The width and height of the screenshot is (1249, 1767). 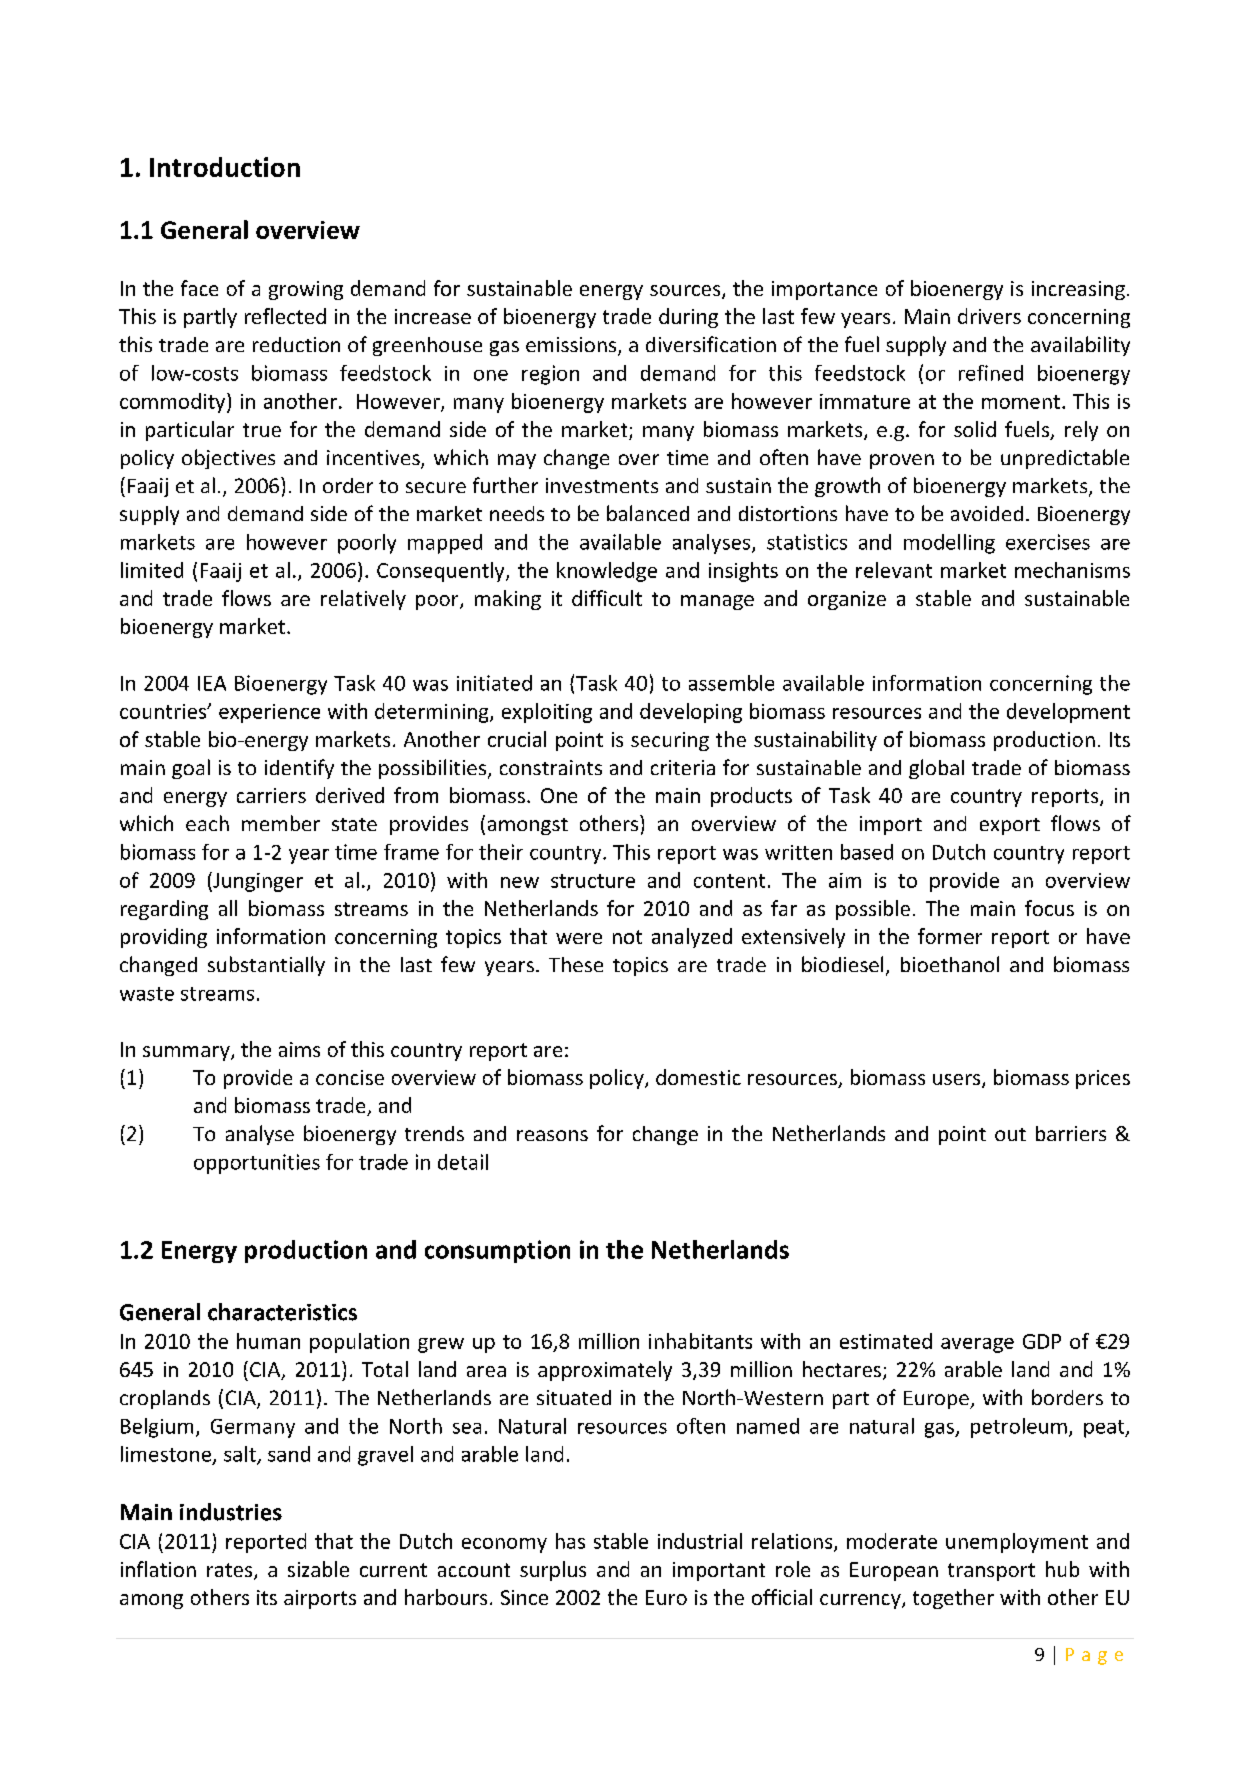 What do you see at coordinates (1078, 290) in the screenshot?
I see `increasing` at bounding box center [1078, 290].
